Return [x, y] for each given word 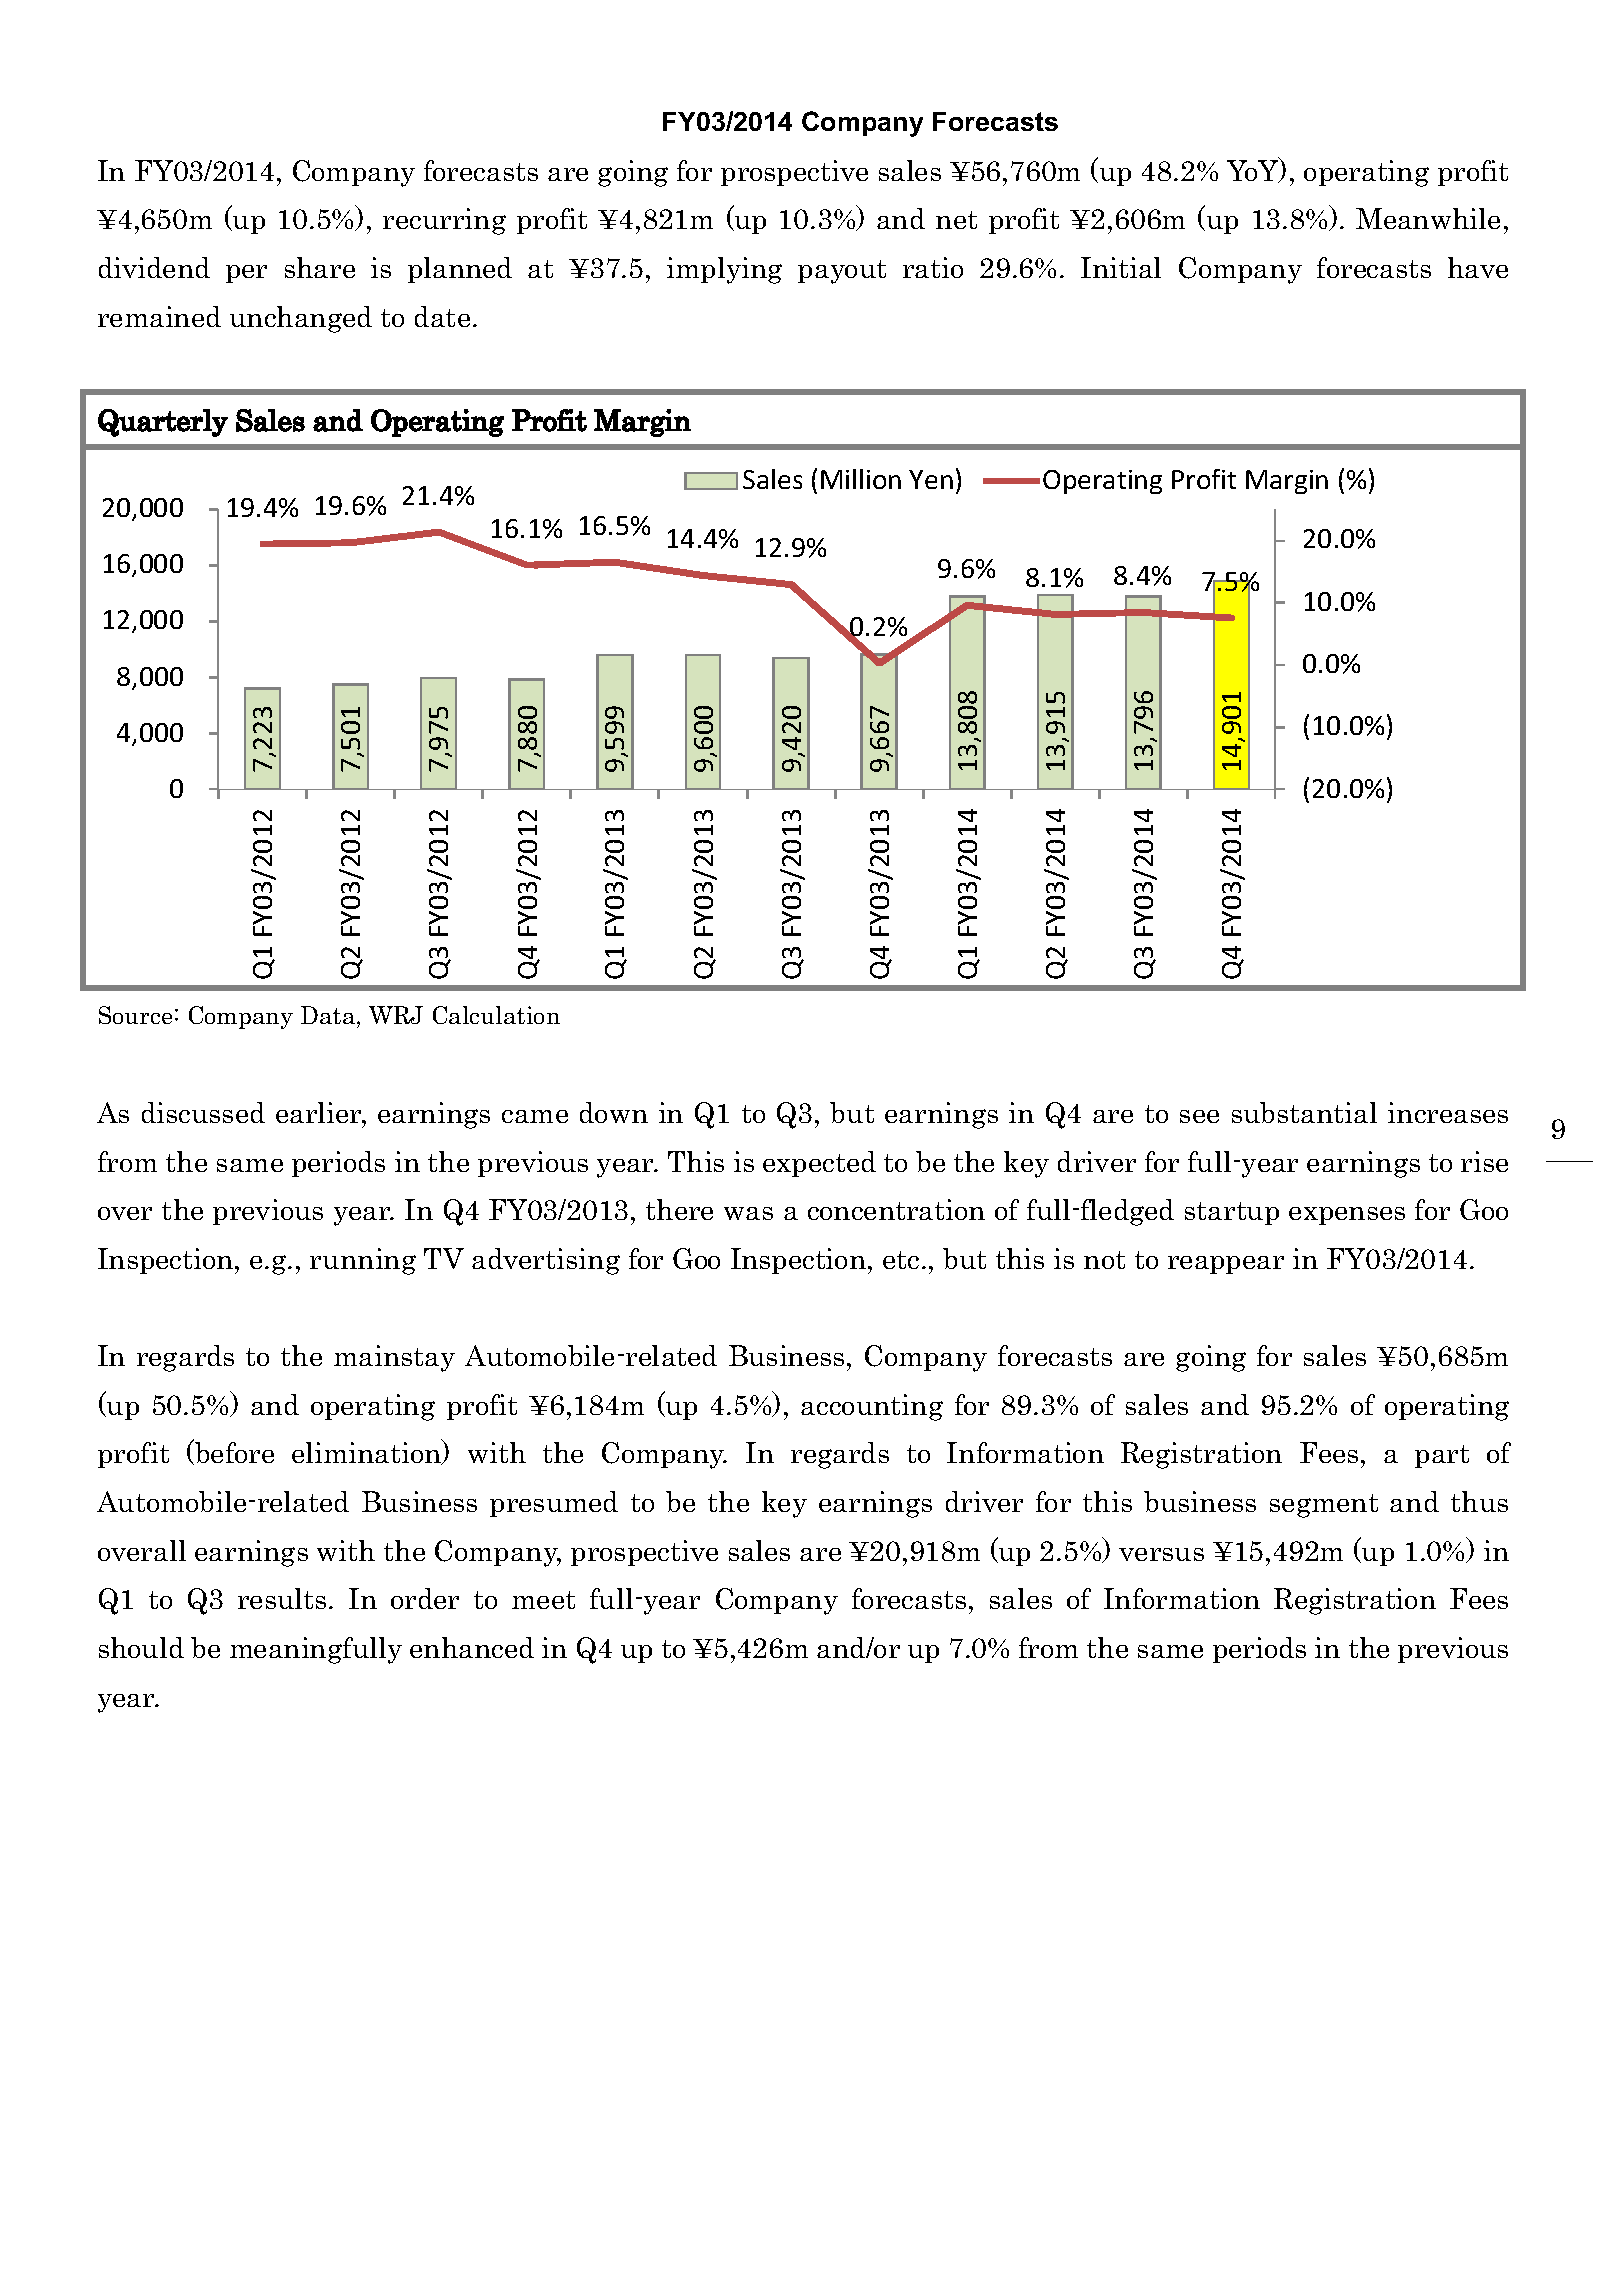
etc [901, 1260]
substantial [1304, 1112]
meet [543, 1600]
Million [861, 479]
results [282, 1598]
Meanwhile [1428, 218]
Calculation [496, 1015]
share [320, 267]
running [363, 1261]
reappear [1226, 1265]
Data [329, 1015]
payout [842, 272]
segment [1324, 1506]
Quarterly [163, 423]
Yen [931, 479]
